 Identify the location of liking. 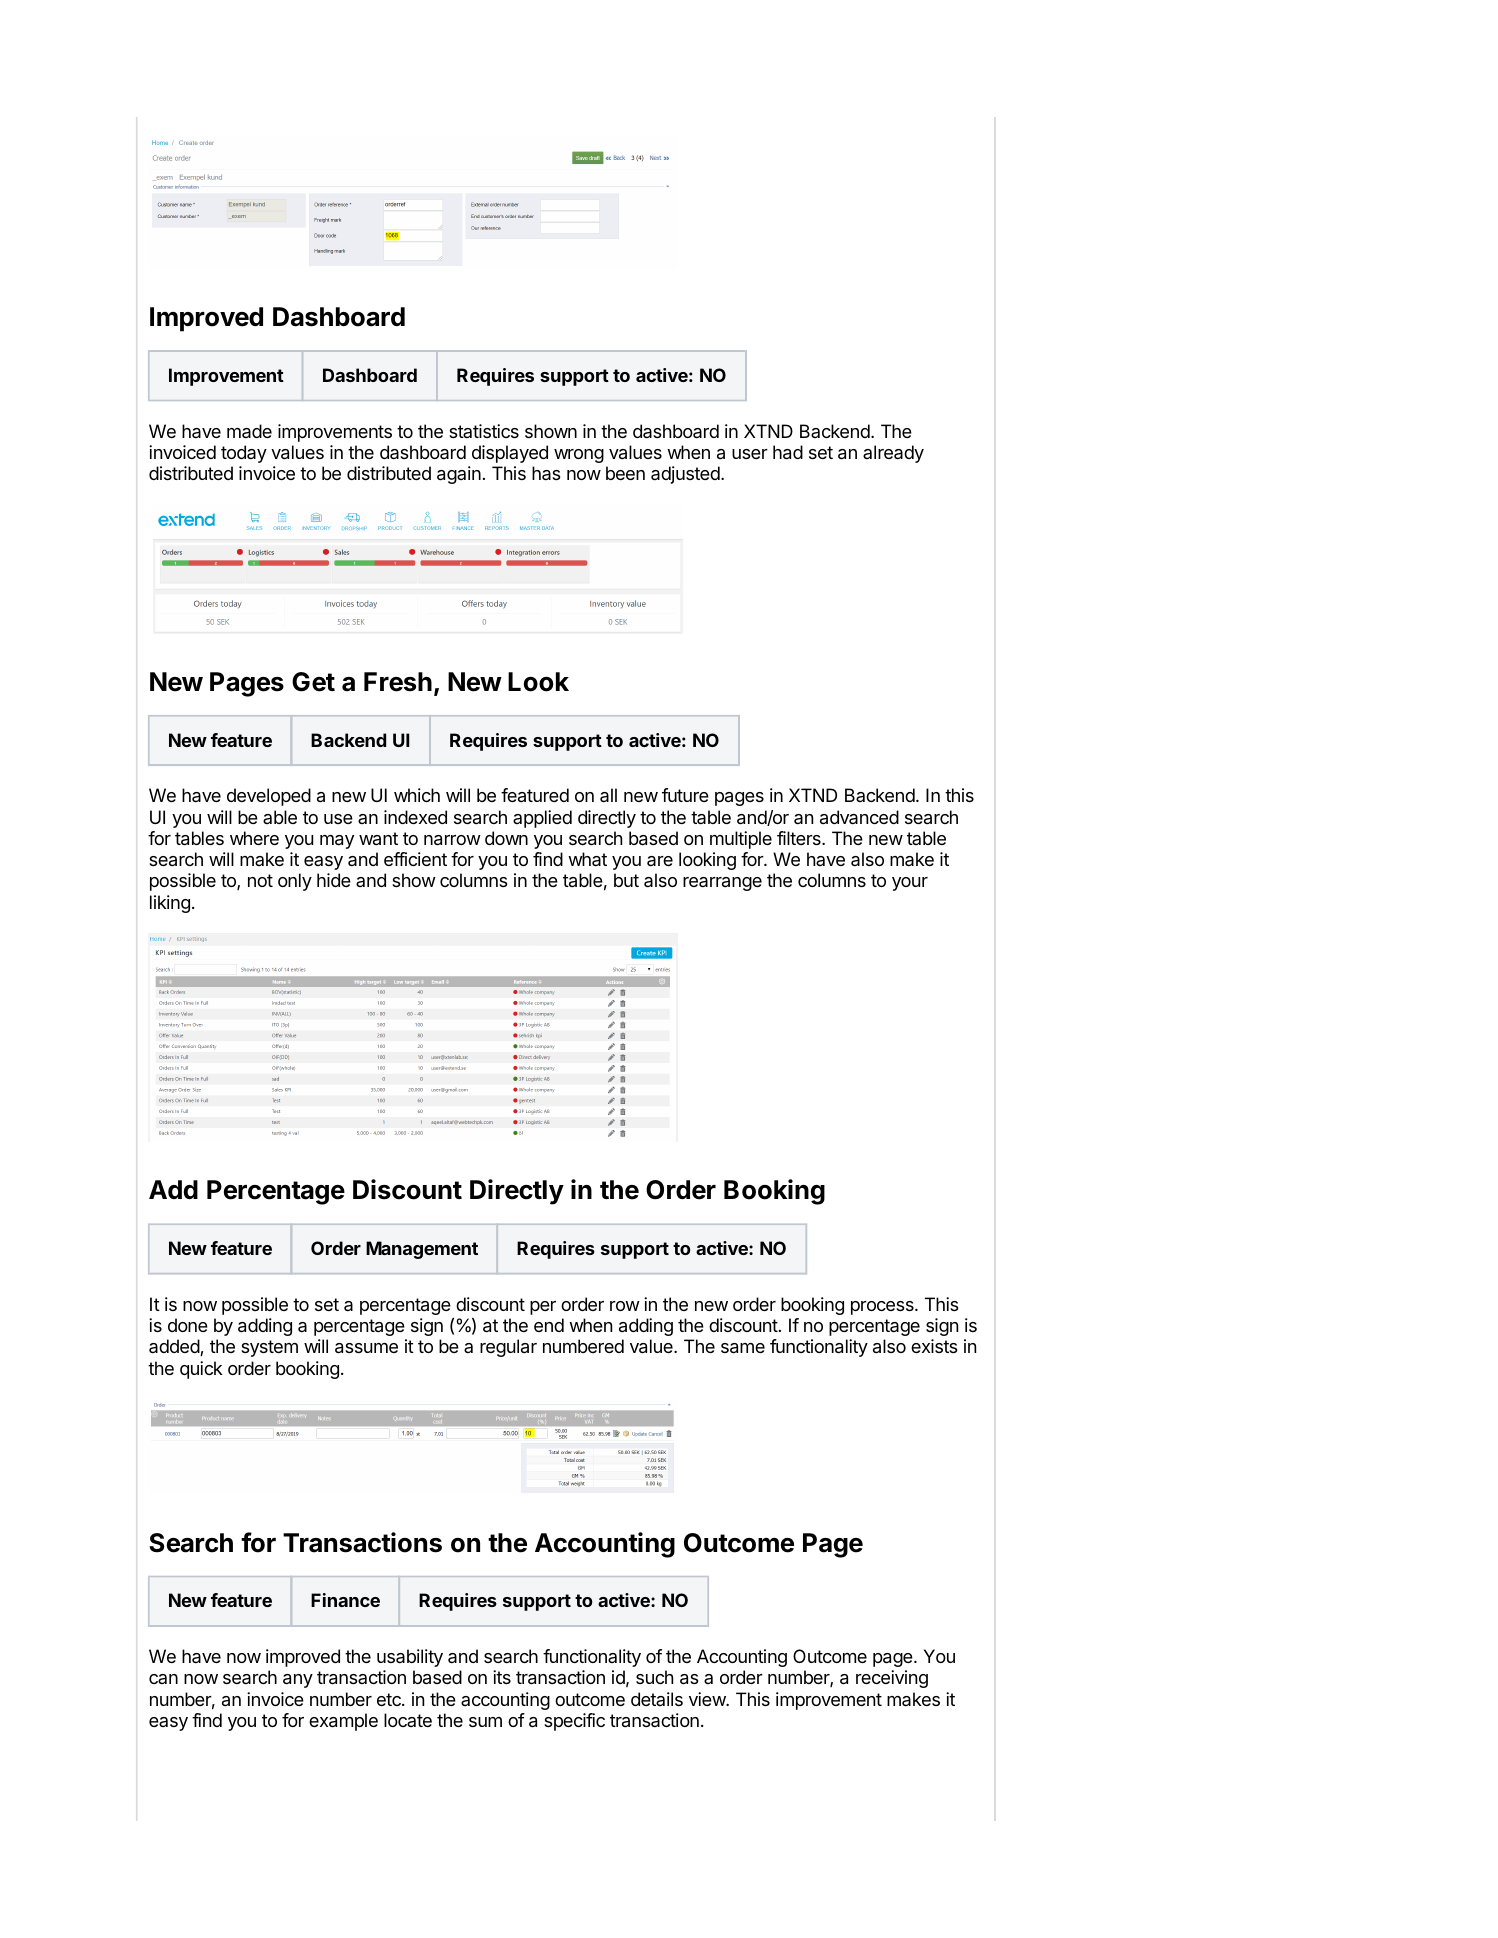
(170, 904).
